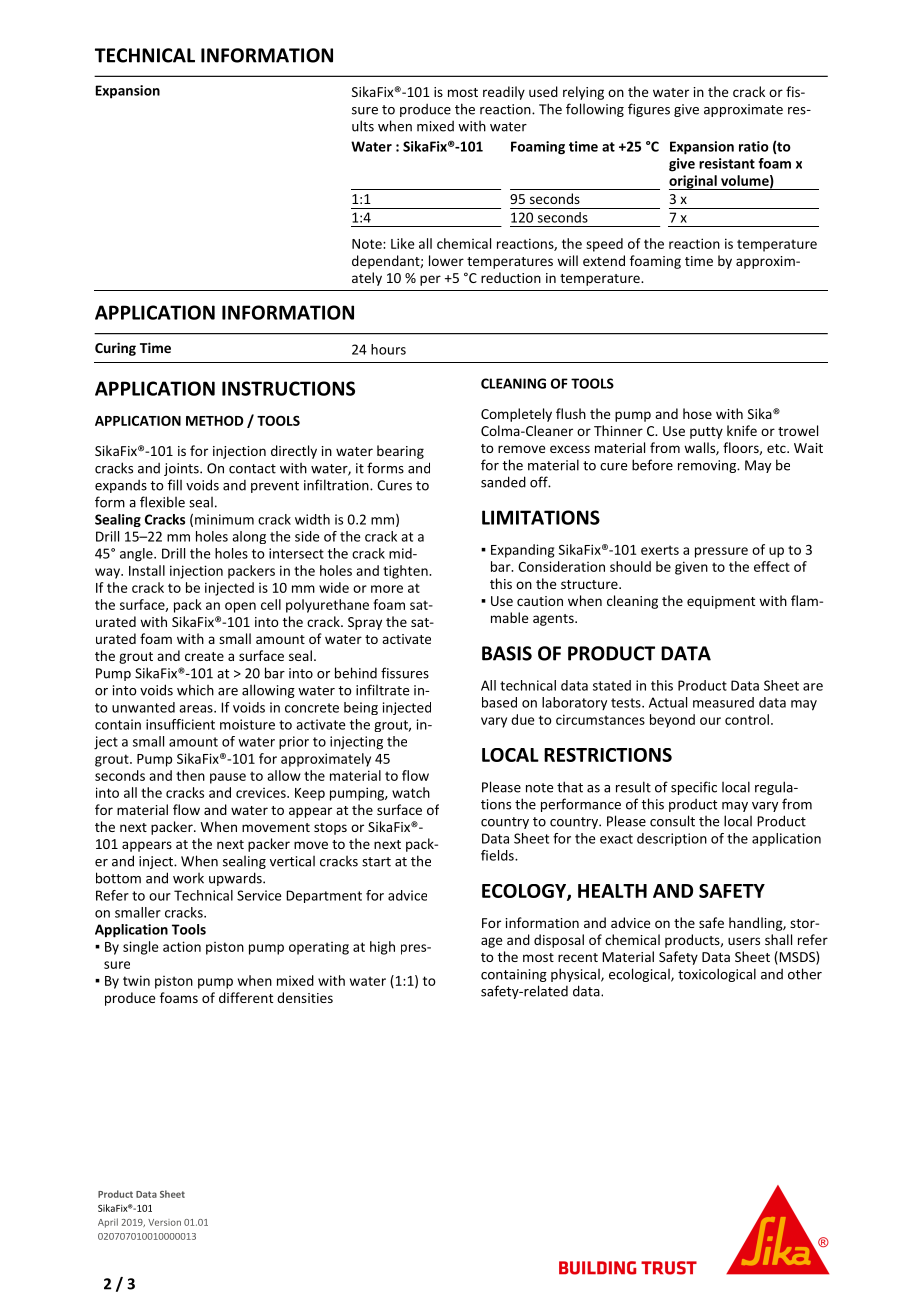 Image resolution: width=924 pixels, height=1308 pixels. What do you see at coordinates (164, 1222) in the image?
I see `Version` at bounding box center [164, 1222].
